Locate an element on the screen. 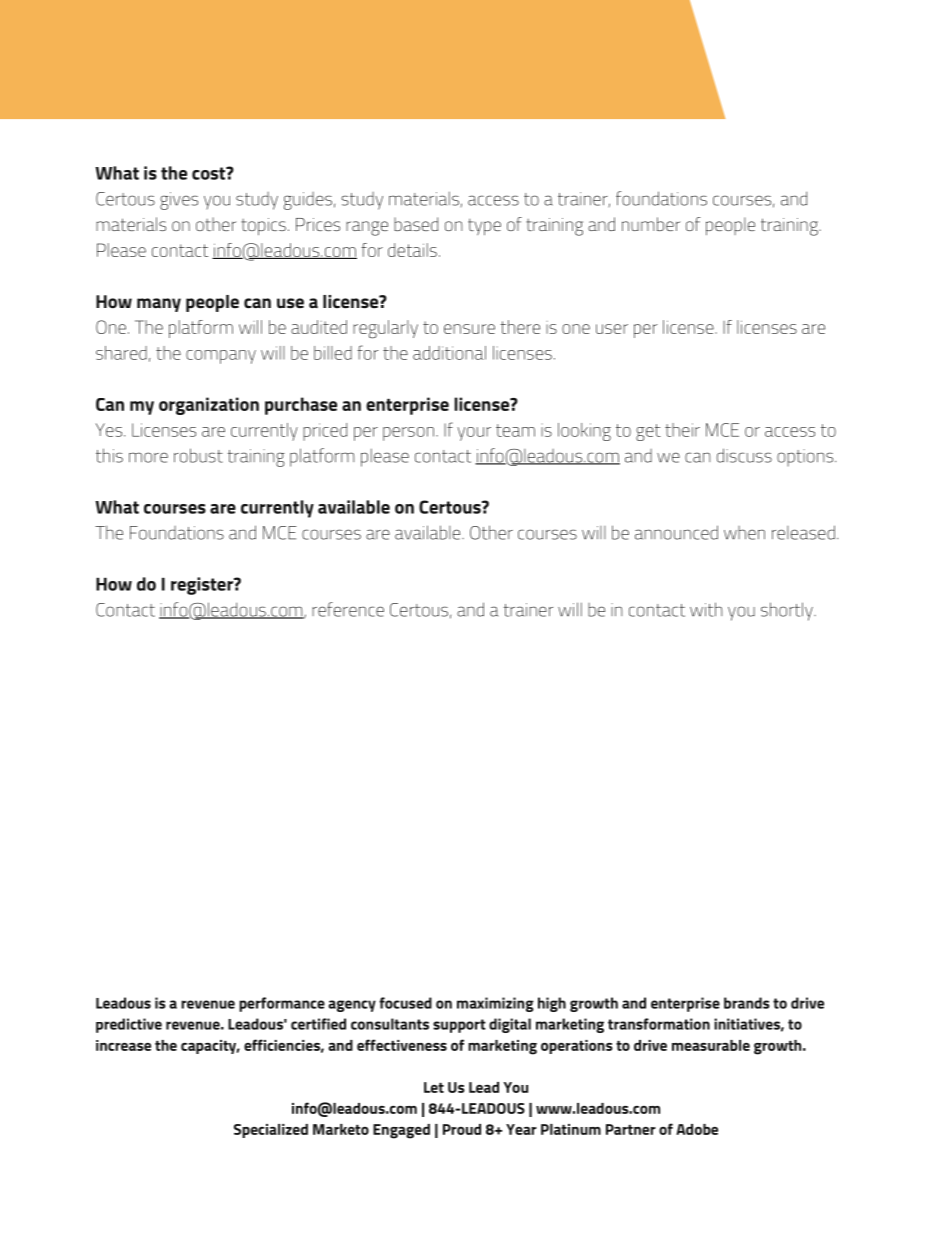  number is located at coordinates (651, 224).
